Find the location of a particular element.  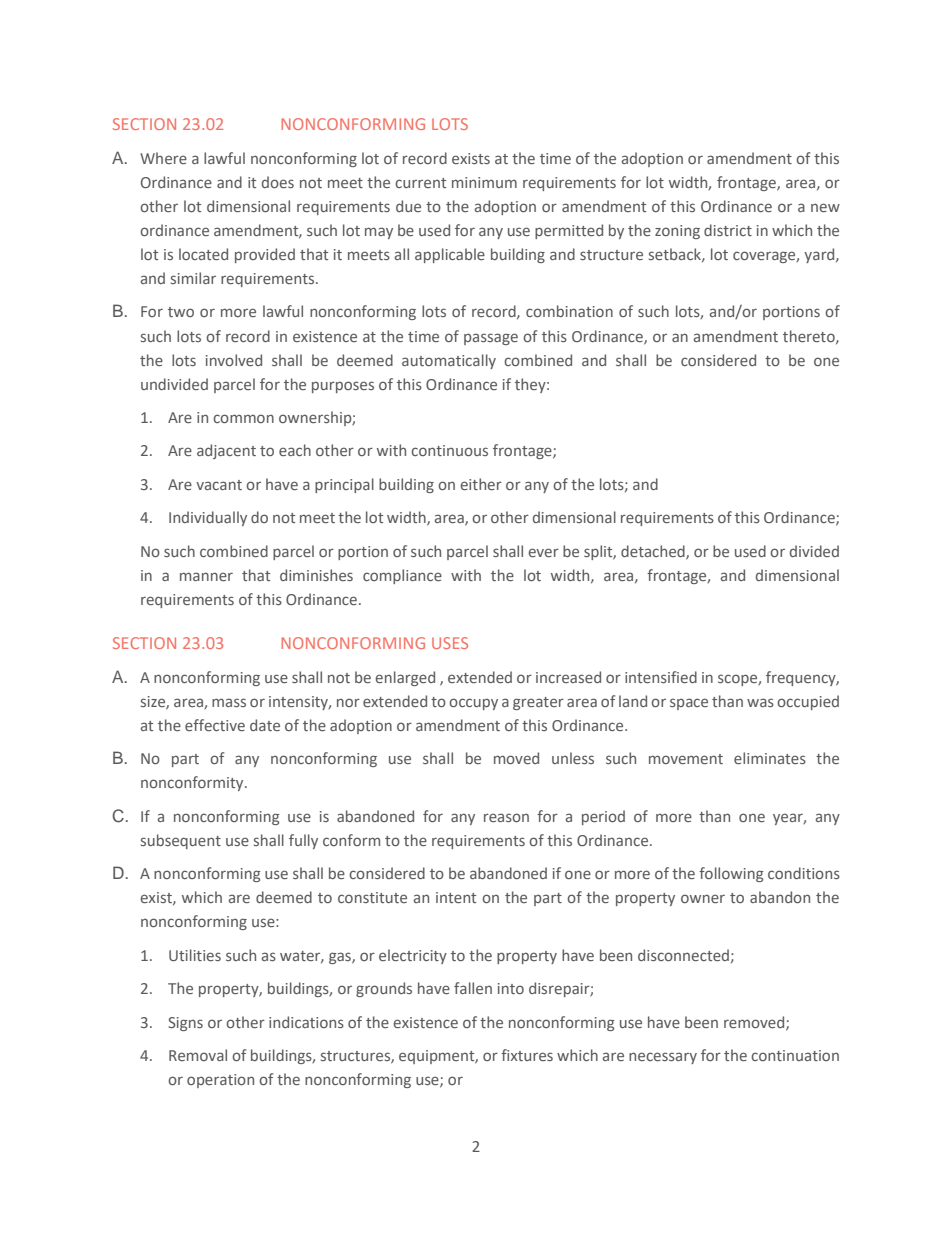

does is located at coordinates (278, 182).
